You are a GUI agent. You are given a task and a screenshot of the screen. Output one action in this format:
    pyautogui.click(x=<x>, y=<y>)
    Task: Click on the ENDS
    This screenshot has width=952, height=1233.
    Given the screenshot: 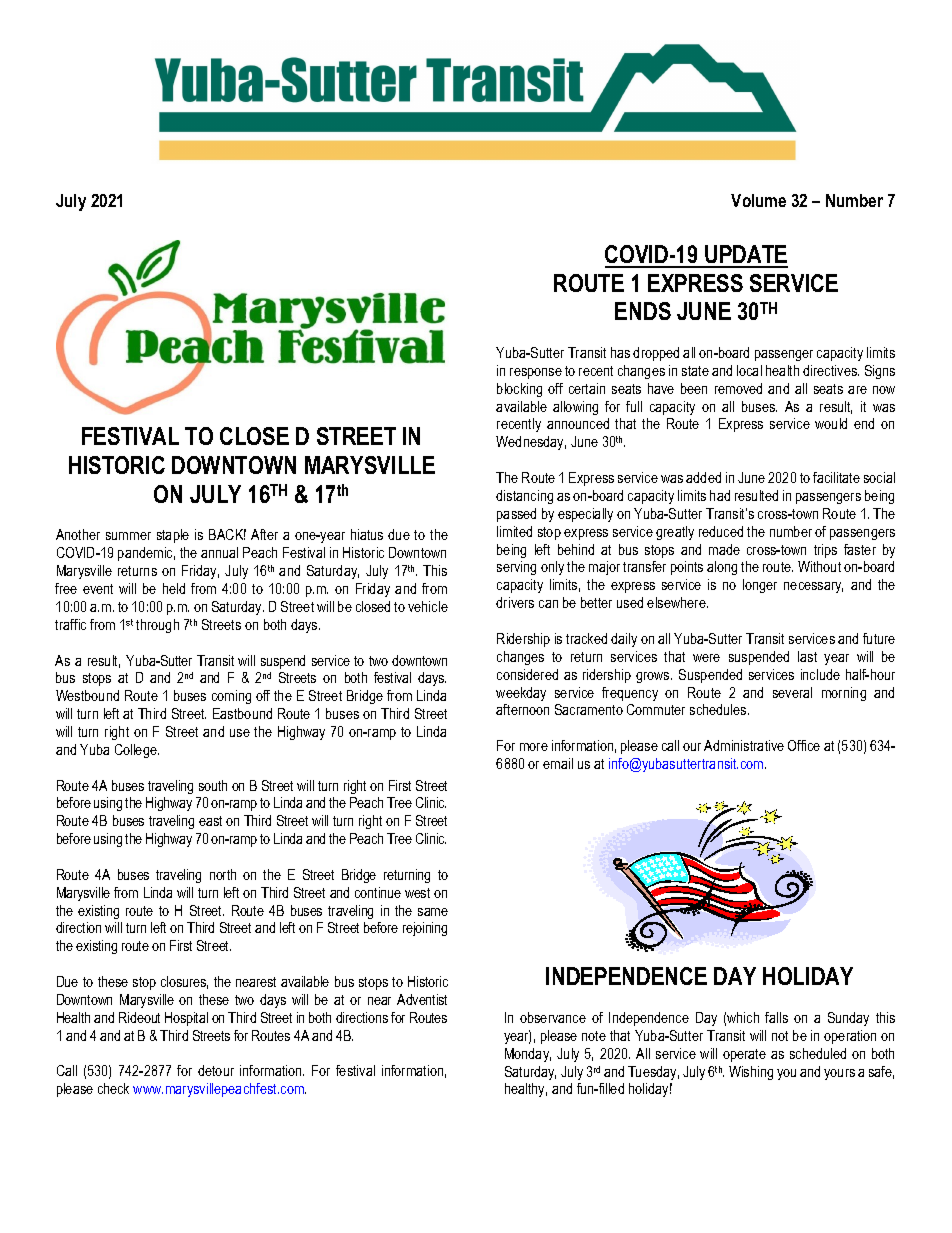 What is the action you would take?
    pyautogui.click(x=643, y=311)
